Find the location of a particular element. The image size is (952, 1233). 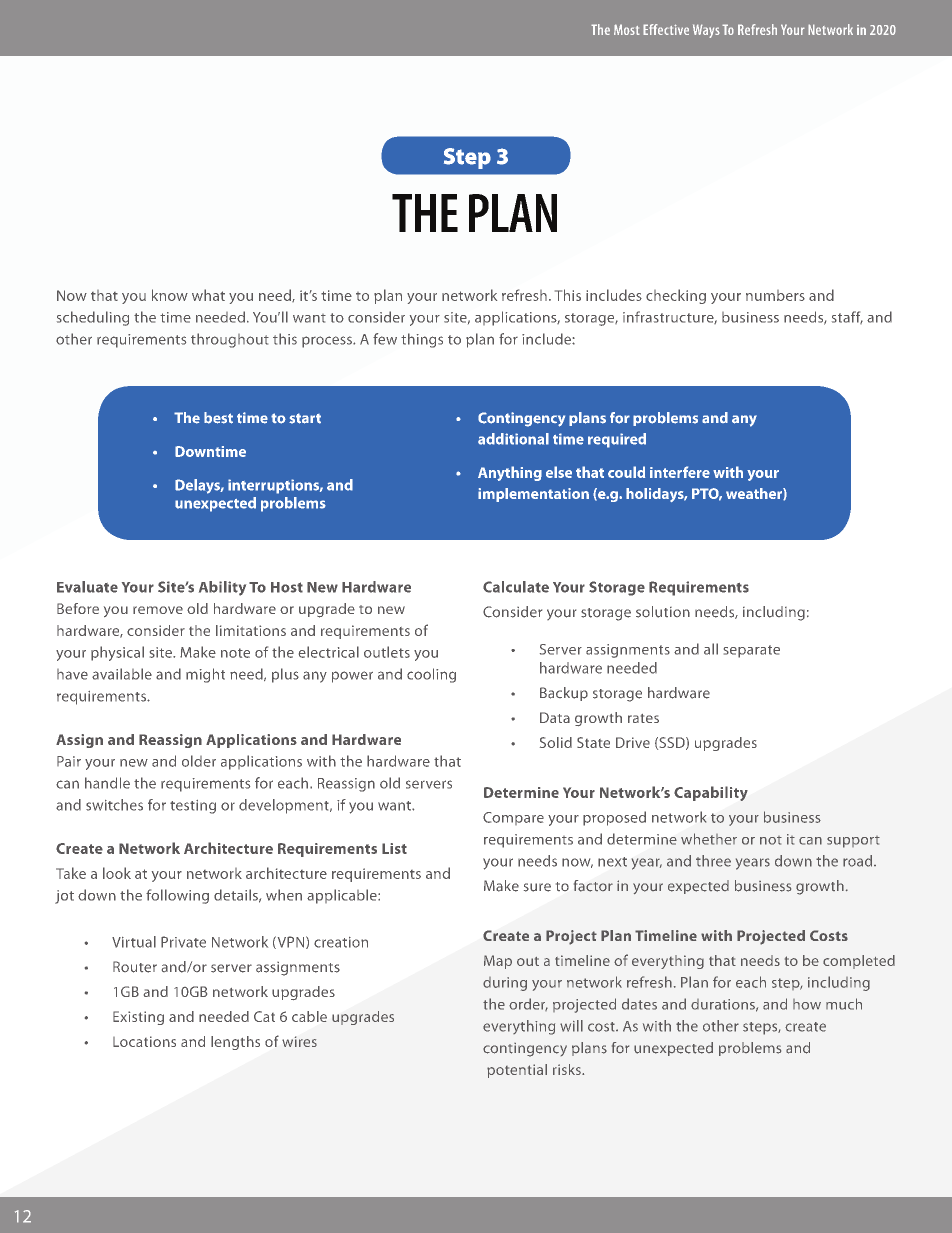

cooling is located at coordinates (431, 675).
